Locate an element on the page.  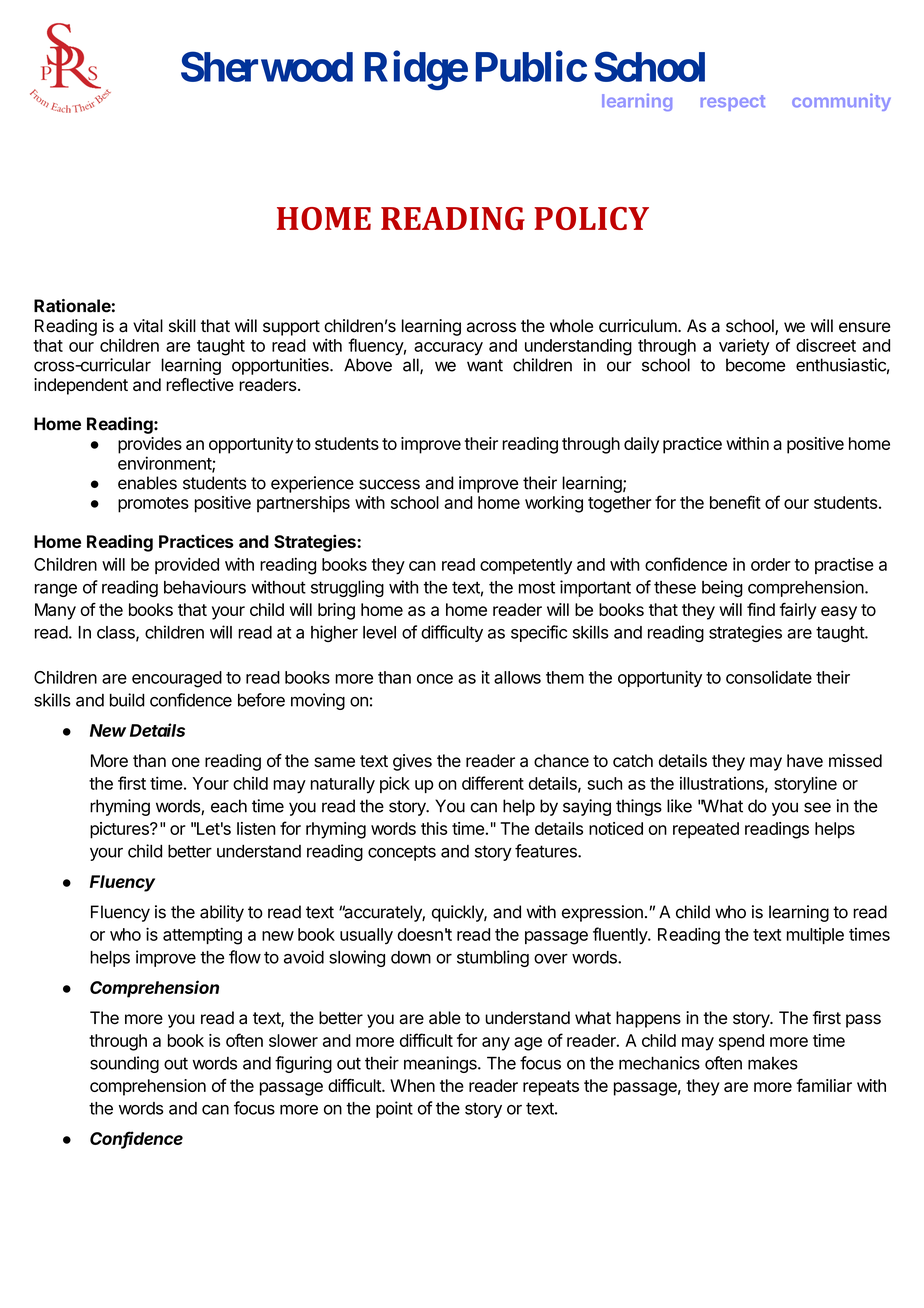
respect is located at coordinates (733, 103).
